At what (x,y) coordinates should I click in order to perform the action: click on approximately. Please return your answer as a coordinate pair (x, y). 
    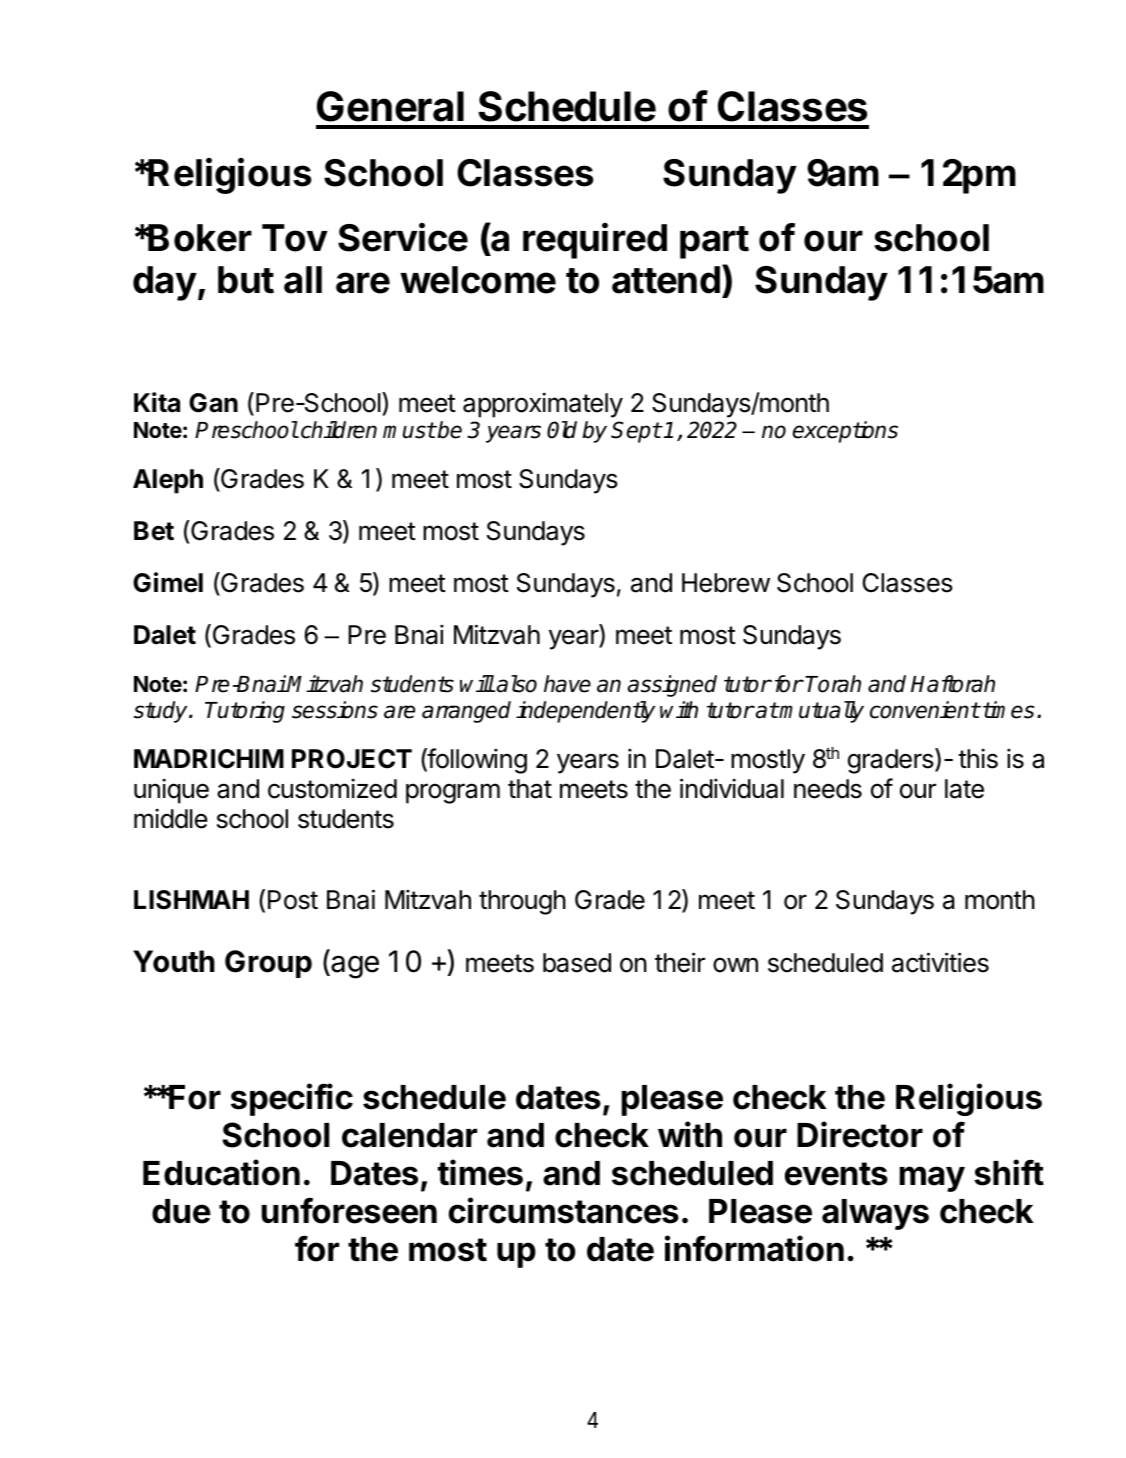
    Looking at the image, I should click on (543, 405).
